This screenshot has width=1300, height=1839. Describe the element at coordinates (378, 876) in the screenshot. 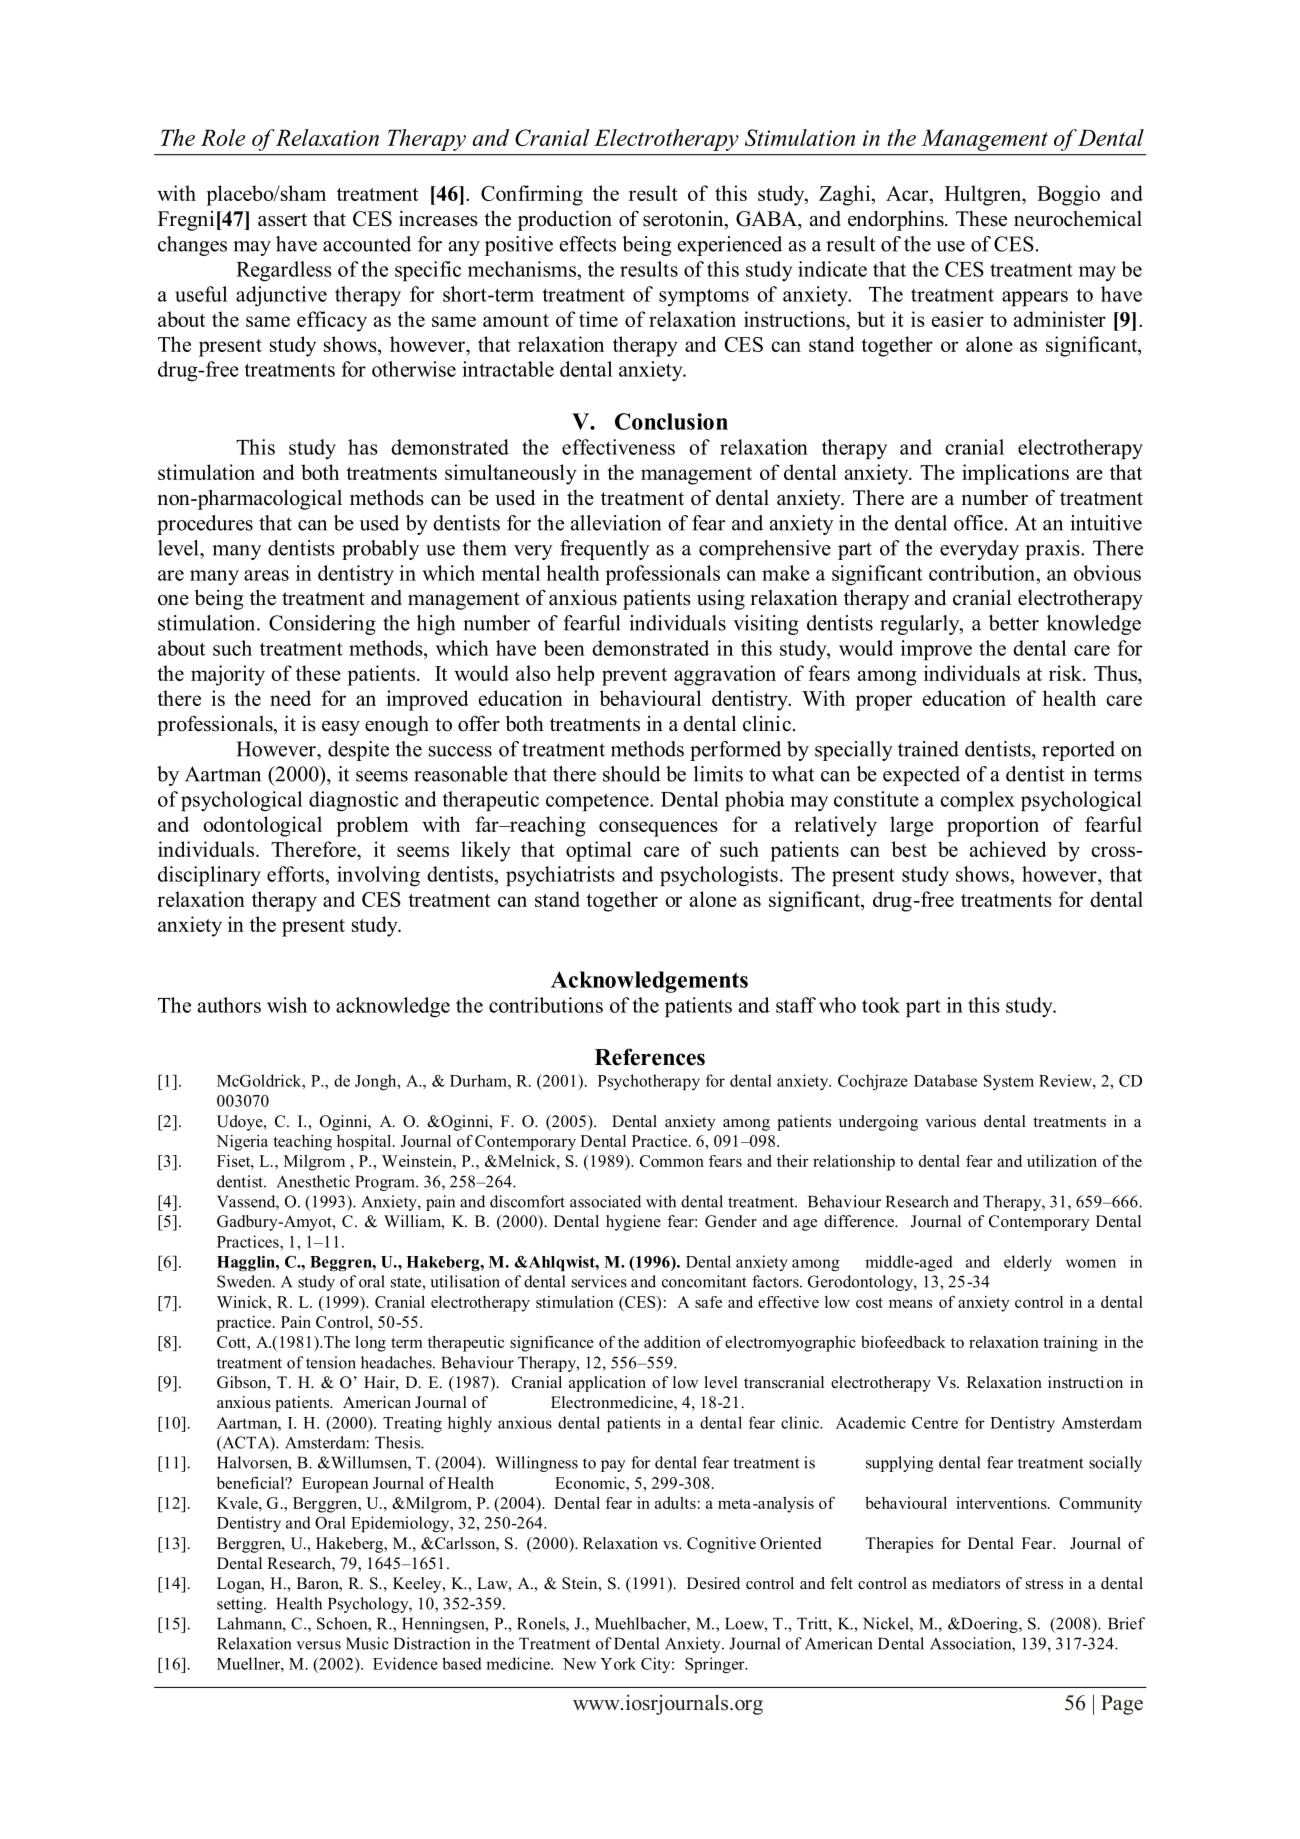

I see `involving` at that location.
